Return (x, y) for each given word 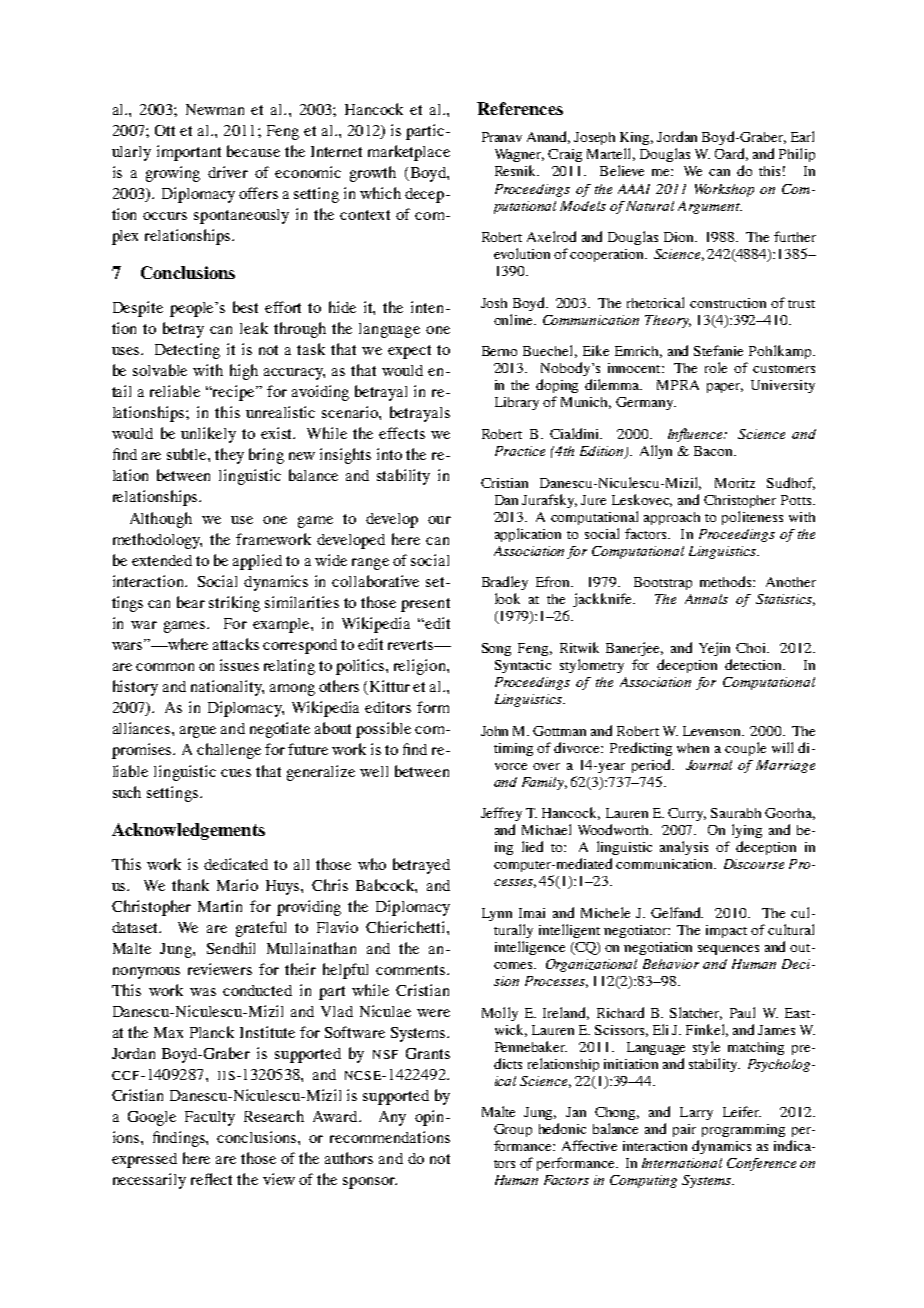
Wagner (519, 155)
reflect (211, 1179)
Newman (215, 109)
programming (743, 1130)
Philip (797, 155)
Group (513, 1130)
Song (496, 649)
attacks (236, 644)
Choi (752, 648)
